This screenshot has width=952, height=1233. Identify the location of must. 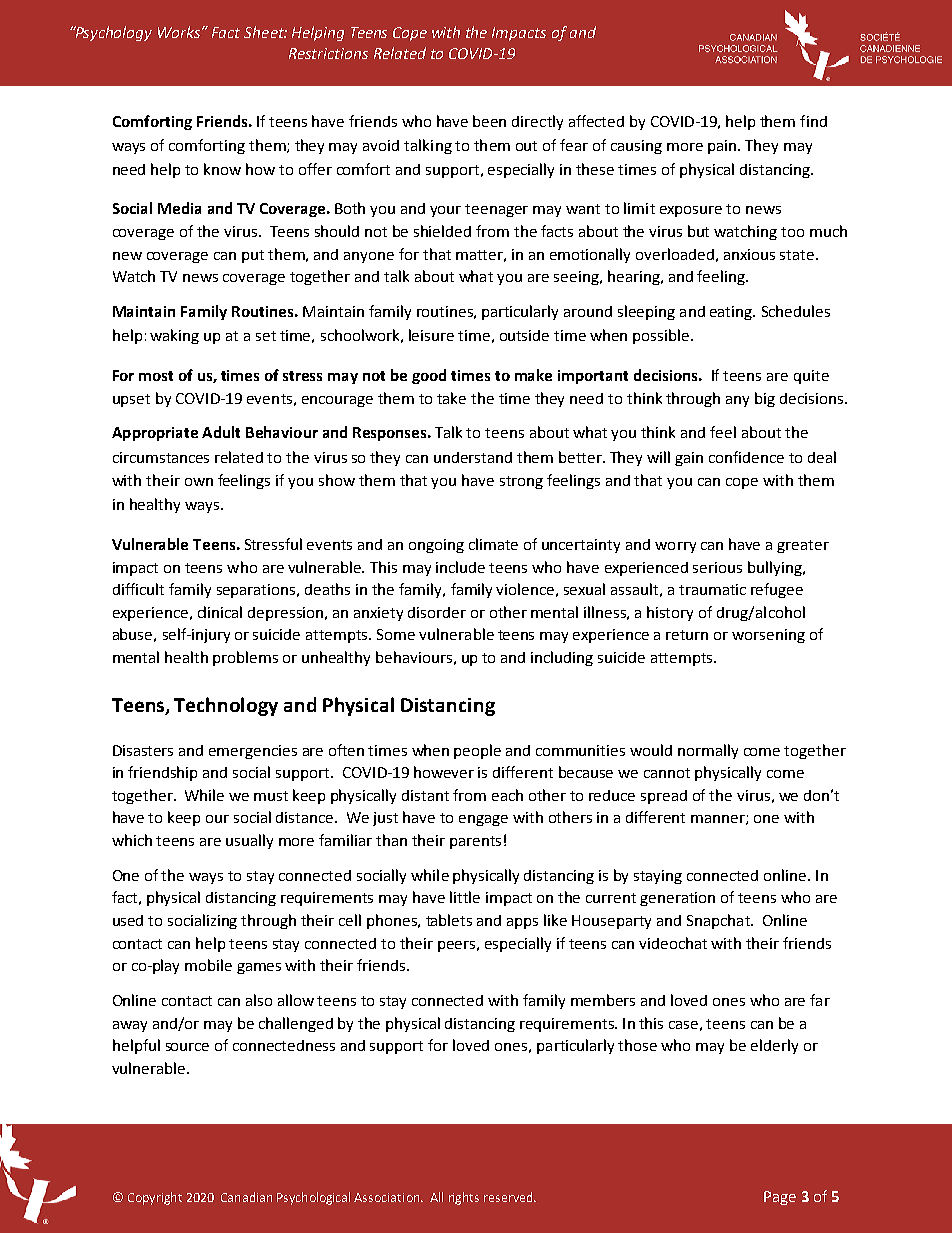
(271, 796).
